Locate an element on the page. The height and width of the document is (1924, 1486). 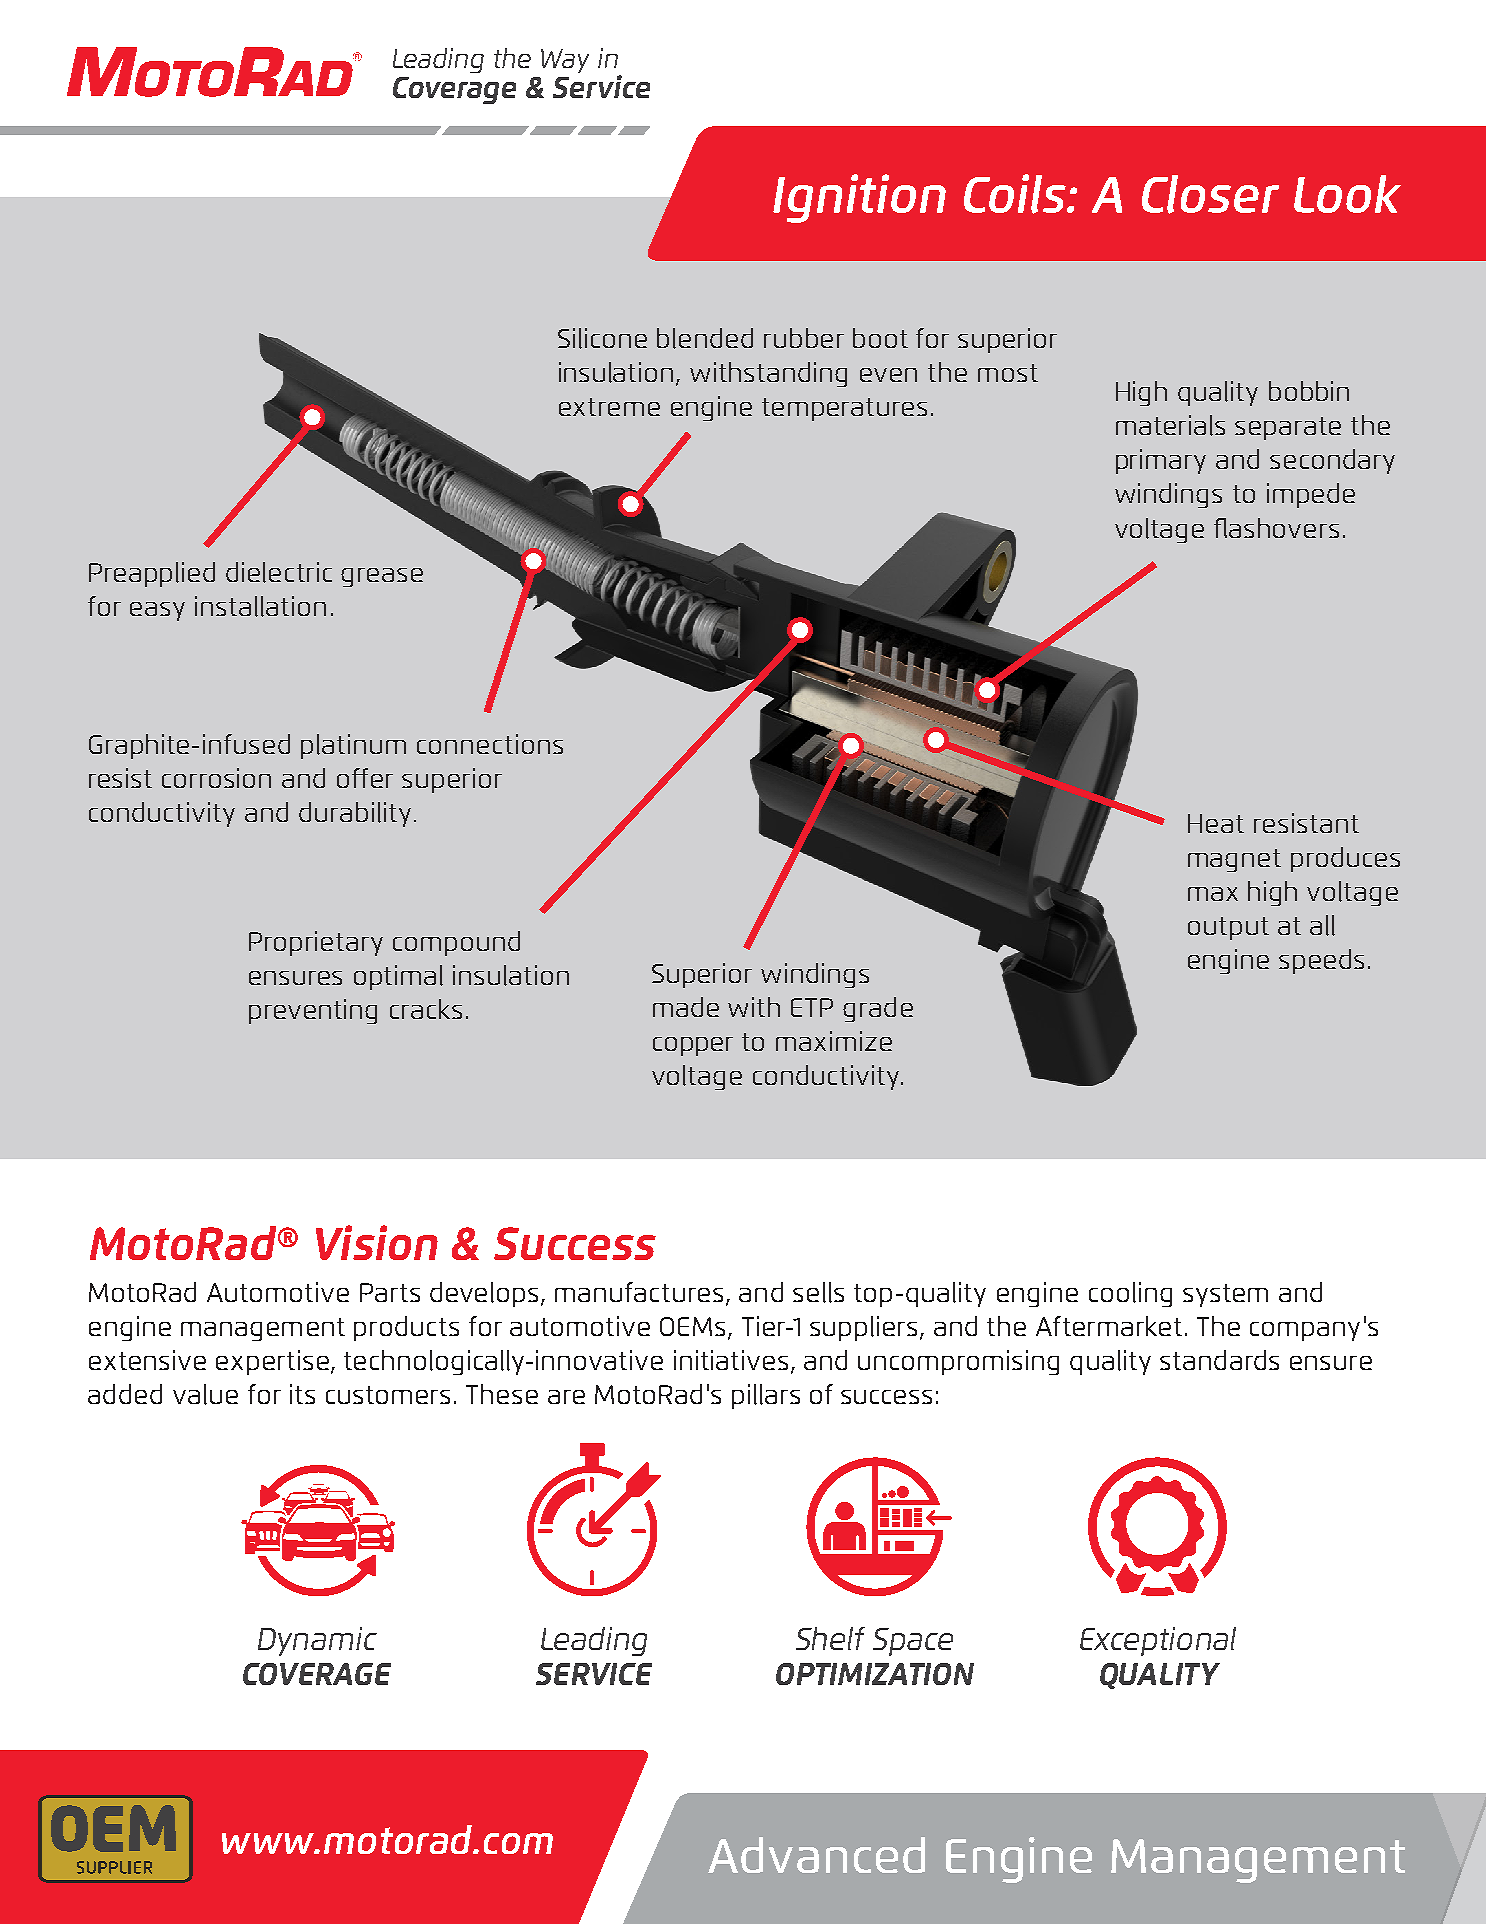
Way is located at coordinates (565, 61).
